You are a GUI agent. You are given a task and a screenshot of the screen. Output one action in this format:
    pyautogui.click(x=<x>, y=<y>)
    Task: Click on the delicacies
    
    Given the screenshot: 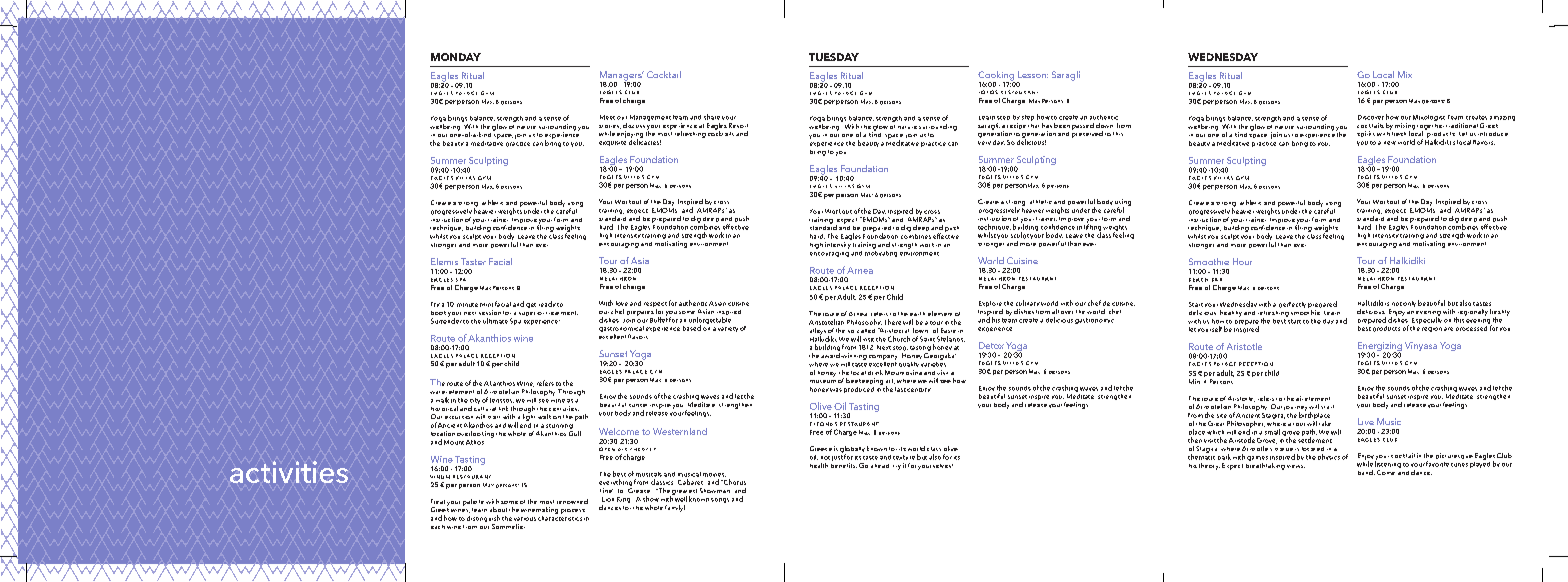 What is the action you would take?
    pyautogui.click(x=645, y=141)
